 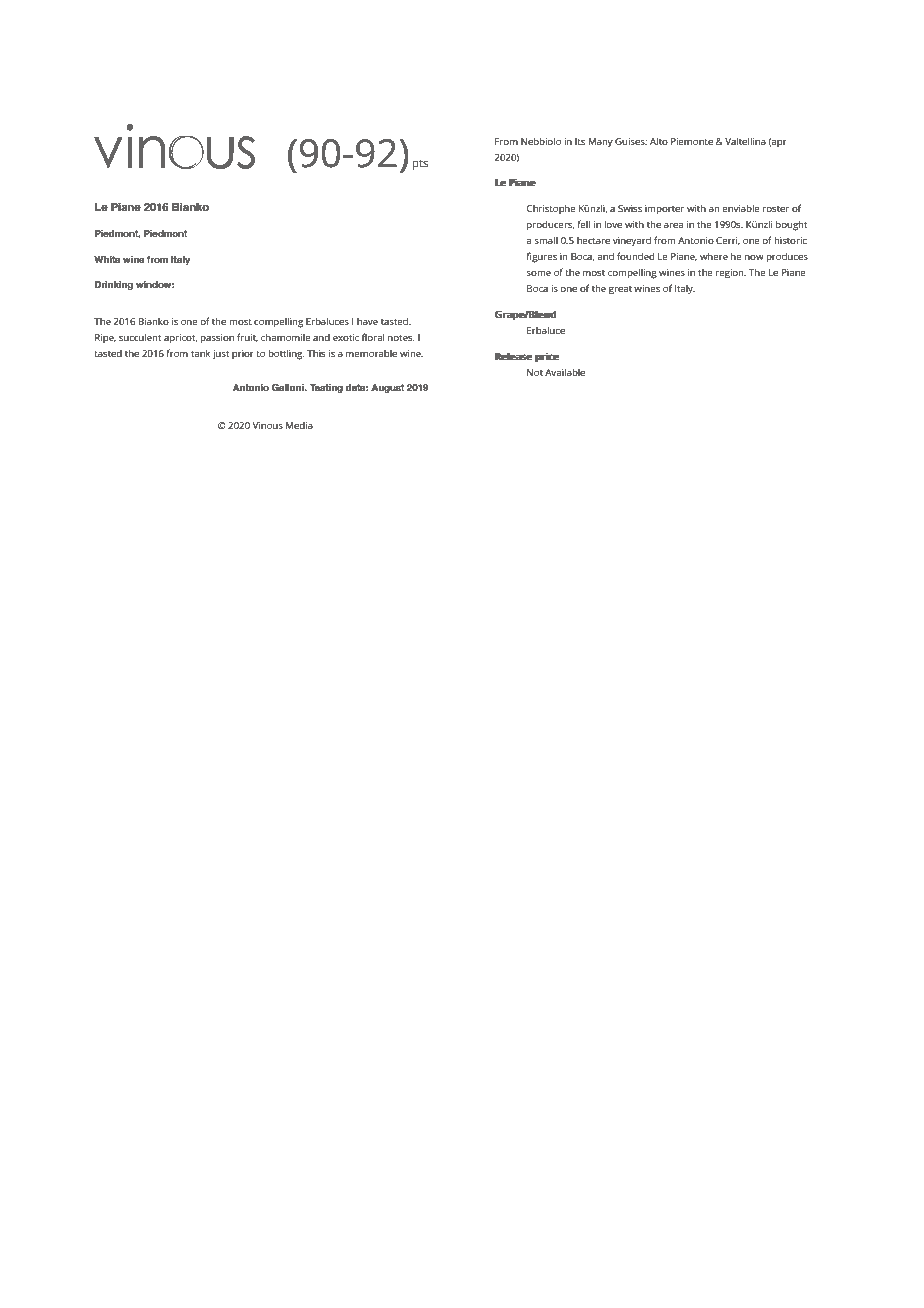 I want to click on Media, so click(x=299, y=425).
